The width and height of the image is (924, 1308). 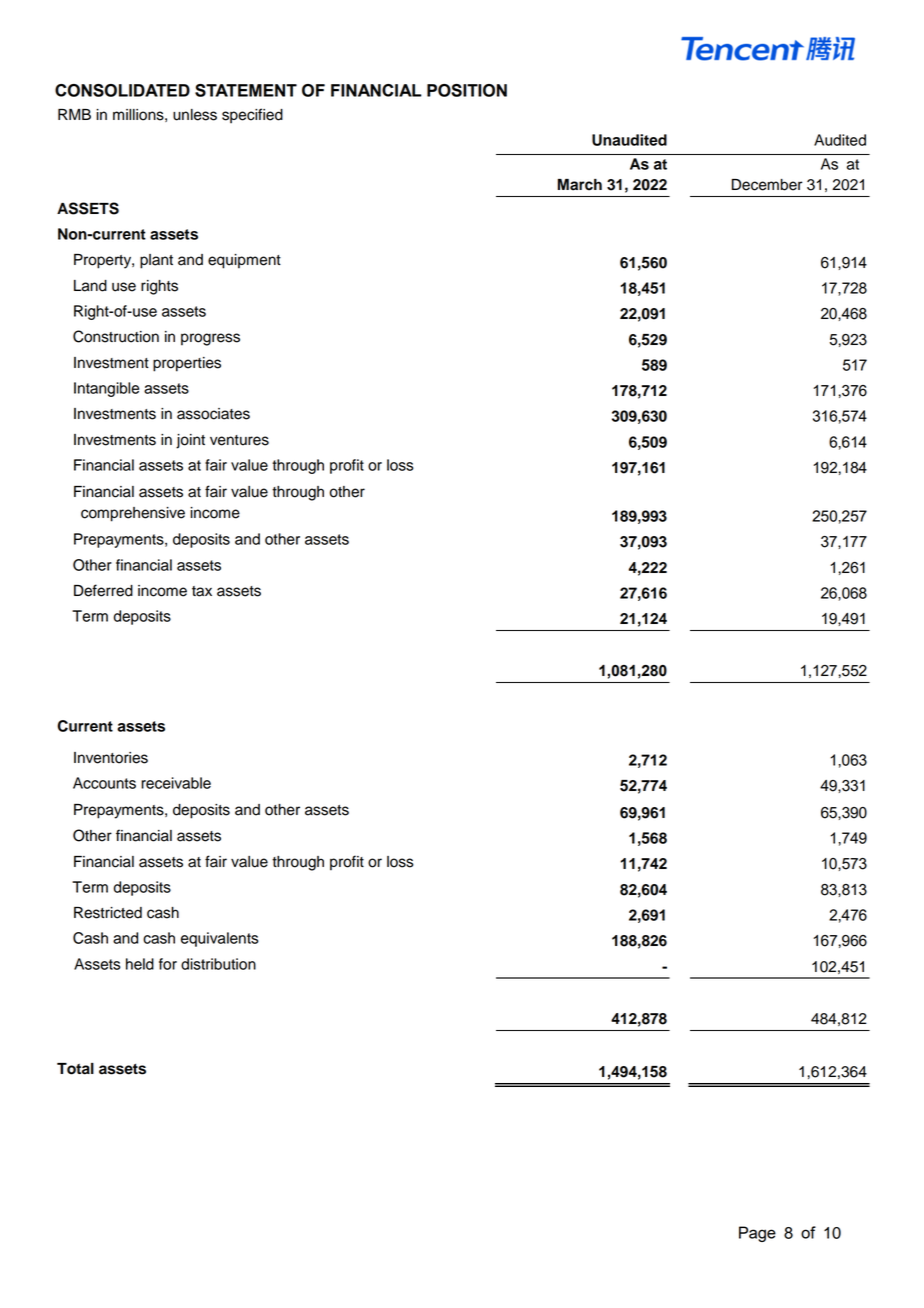 I want to click on equivalents, so click(x=220, y=939).
